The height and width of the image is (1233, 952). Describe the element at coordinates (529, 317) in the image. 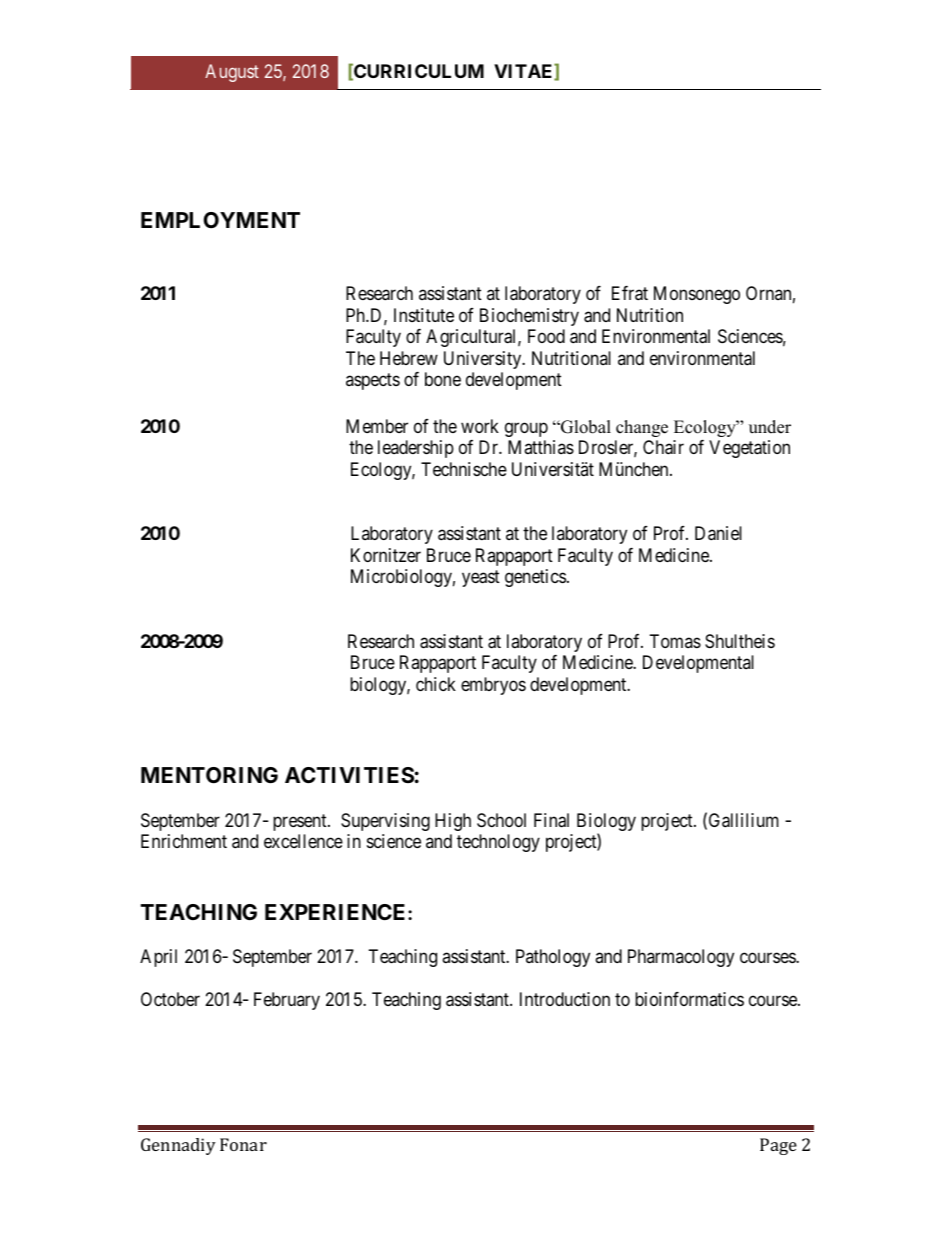

I see `Biochemistry` at that location.
